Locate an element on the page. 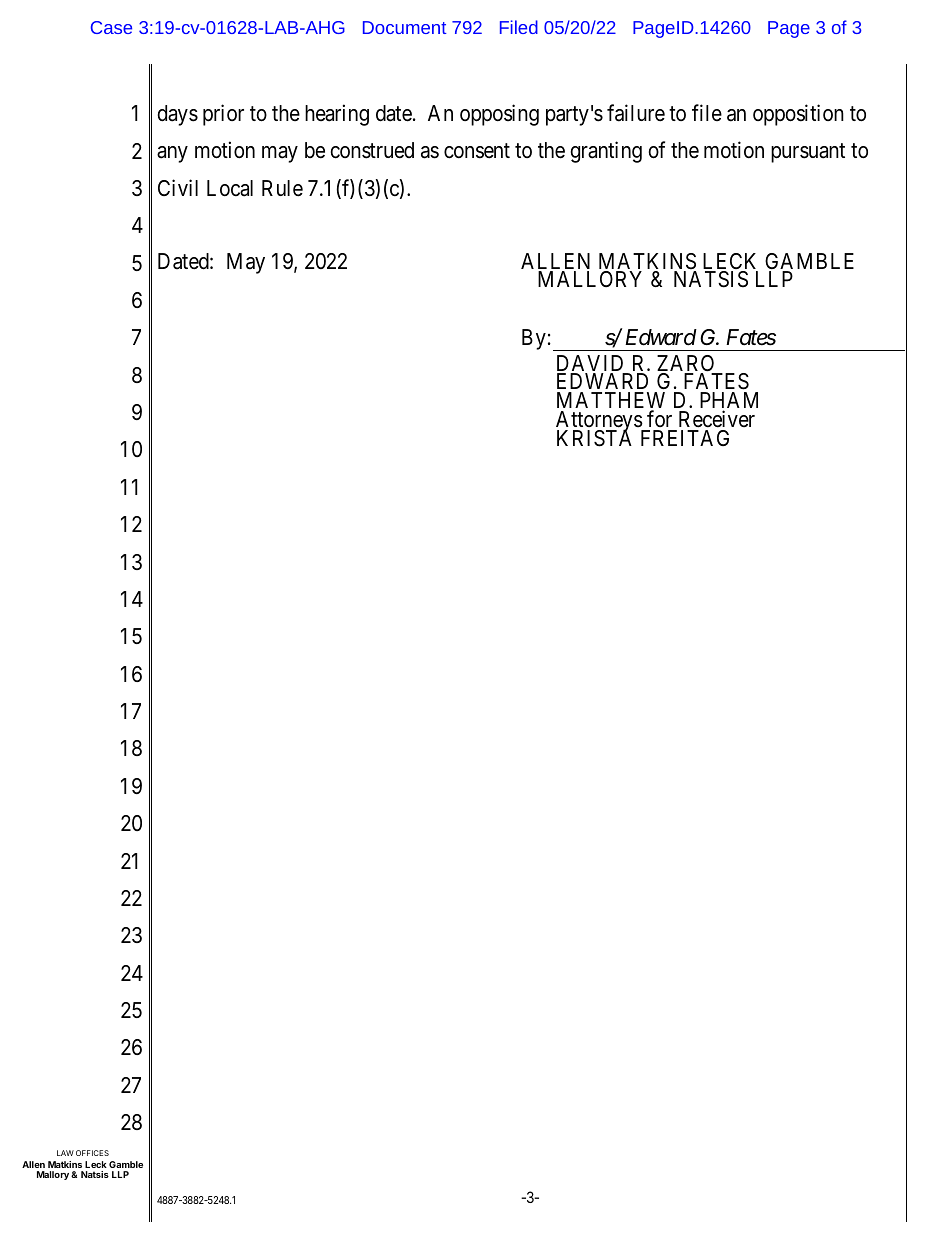 This image has height=1233, width=952. Document is located at coordinates (404, 27).
